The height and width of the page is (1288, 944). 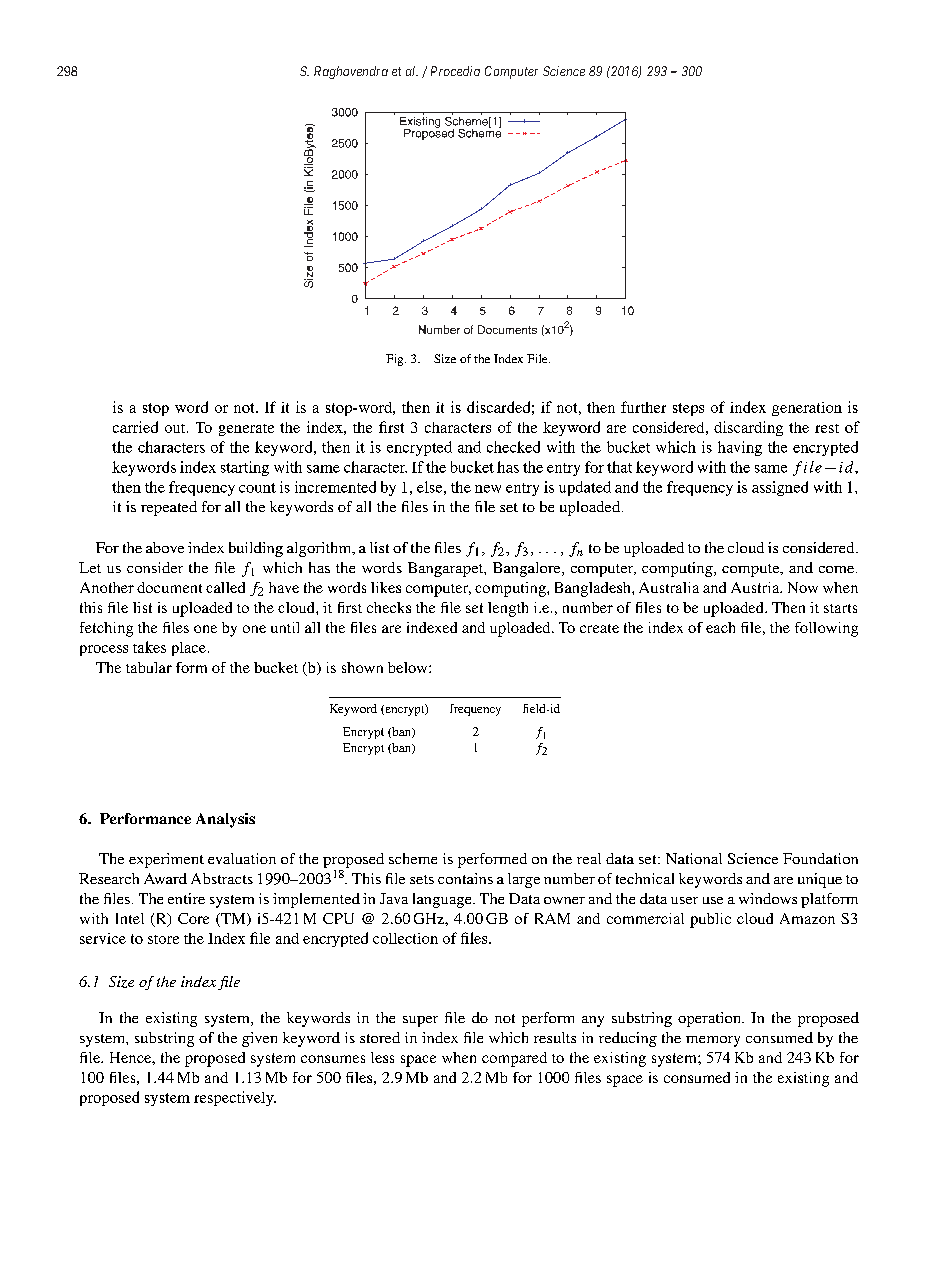 What do you see at coordinates (455, 71) in the page?
I see `Procedia` at bounding box center [455, 71].
